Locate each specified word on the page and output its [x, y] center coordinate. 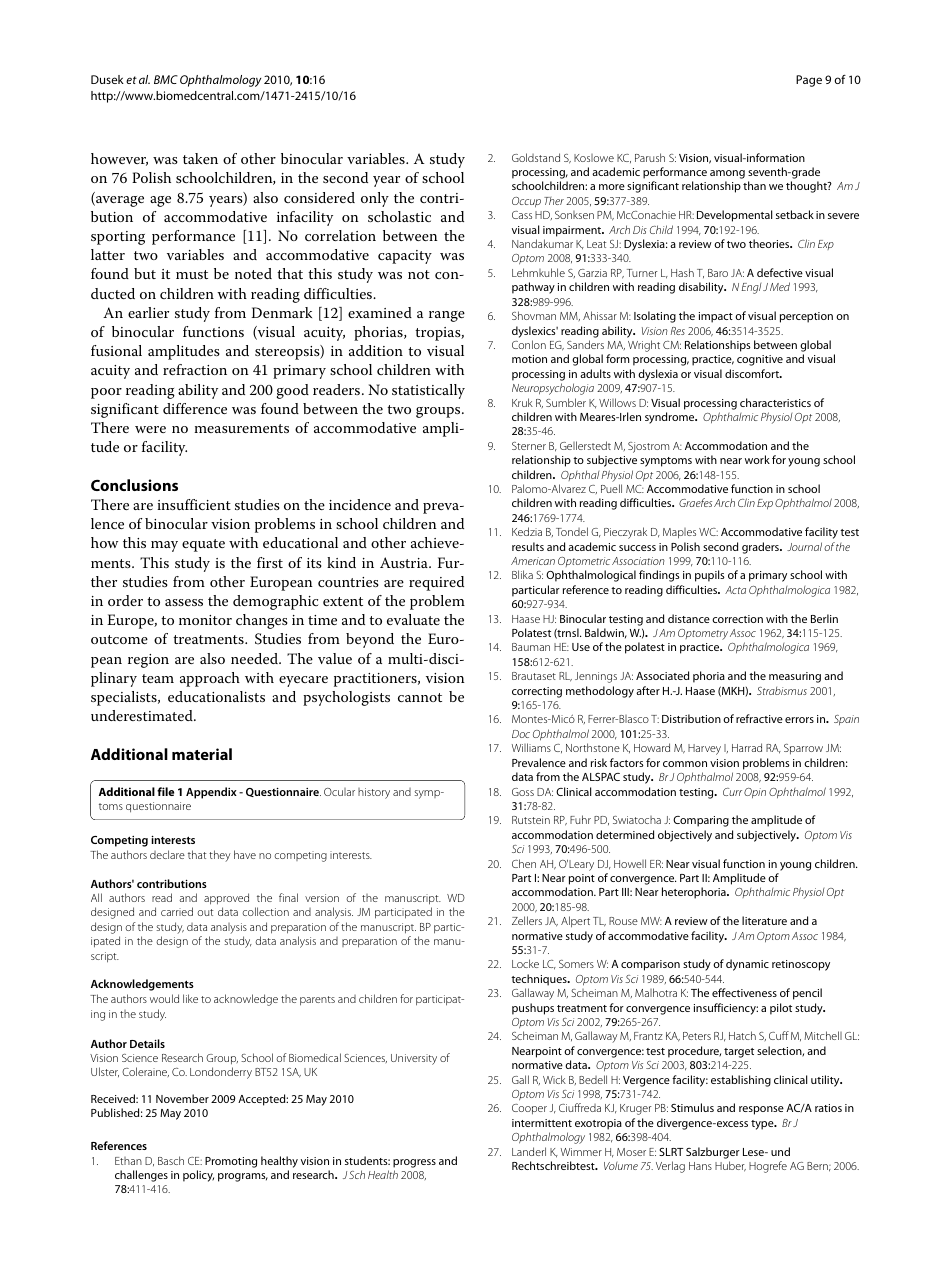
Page [809, 81]
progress [414, 1163]
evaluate [413, 619]
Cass [522, 215]
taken [200, 158]
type [763, 1125]
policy [198, 1176]
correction [737, 619]
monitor [205, 620]
